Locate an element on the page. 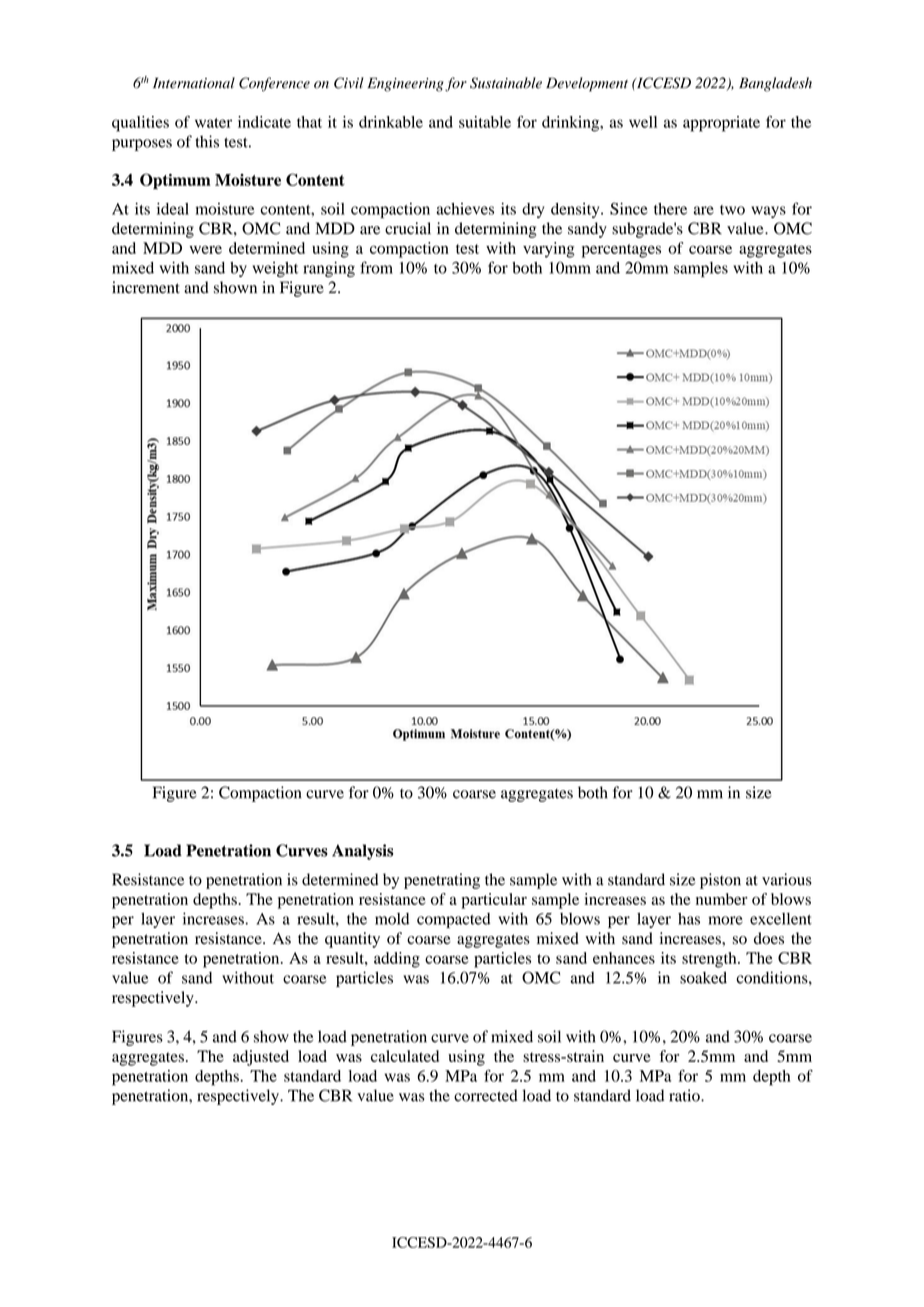  piston is located at coordinates (720, 881).
